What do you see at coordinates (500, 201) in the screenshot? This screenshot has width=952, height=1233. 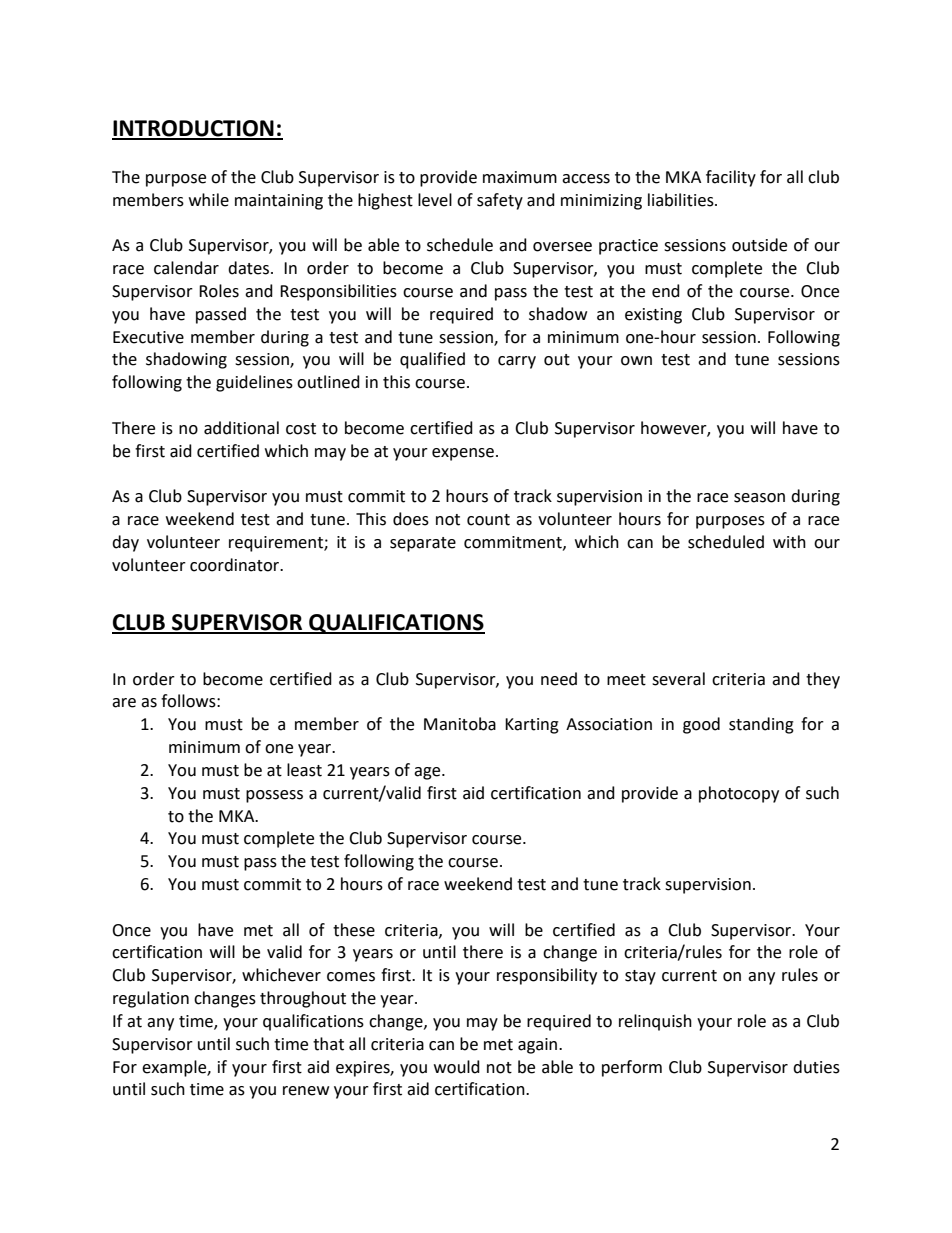 I see `safety` at bounding box center [500, 201].
